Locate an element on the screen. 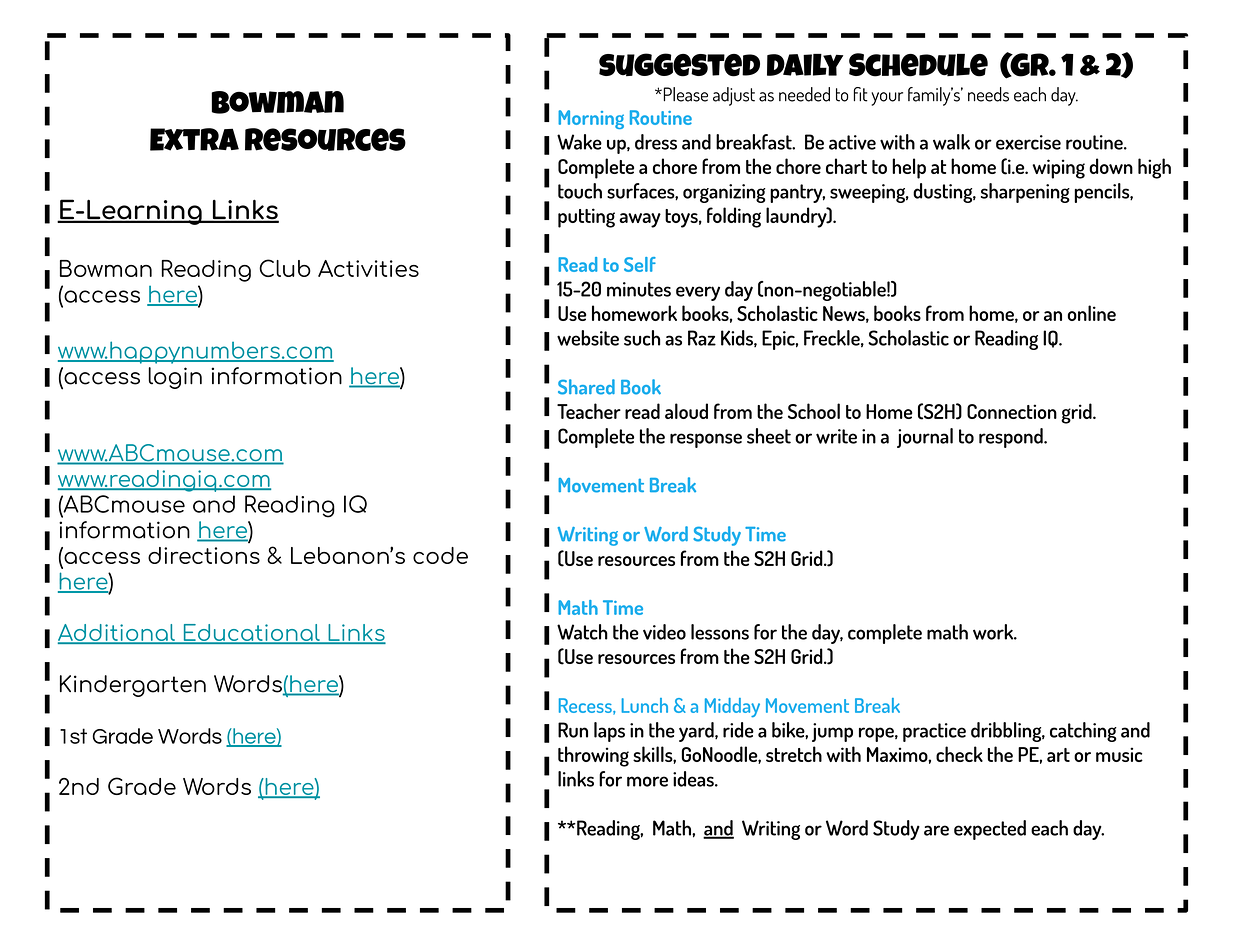 This screenshot has height=952, width=1233. directions is located at coordinates (204, 555).
